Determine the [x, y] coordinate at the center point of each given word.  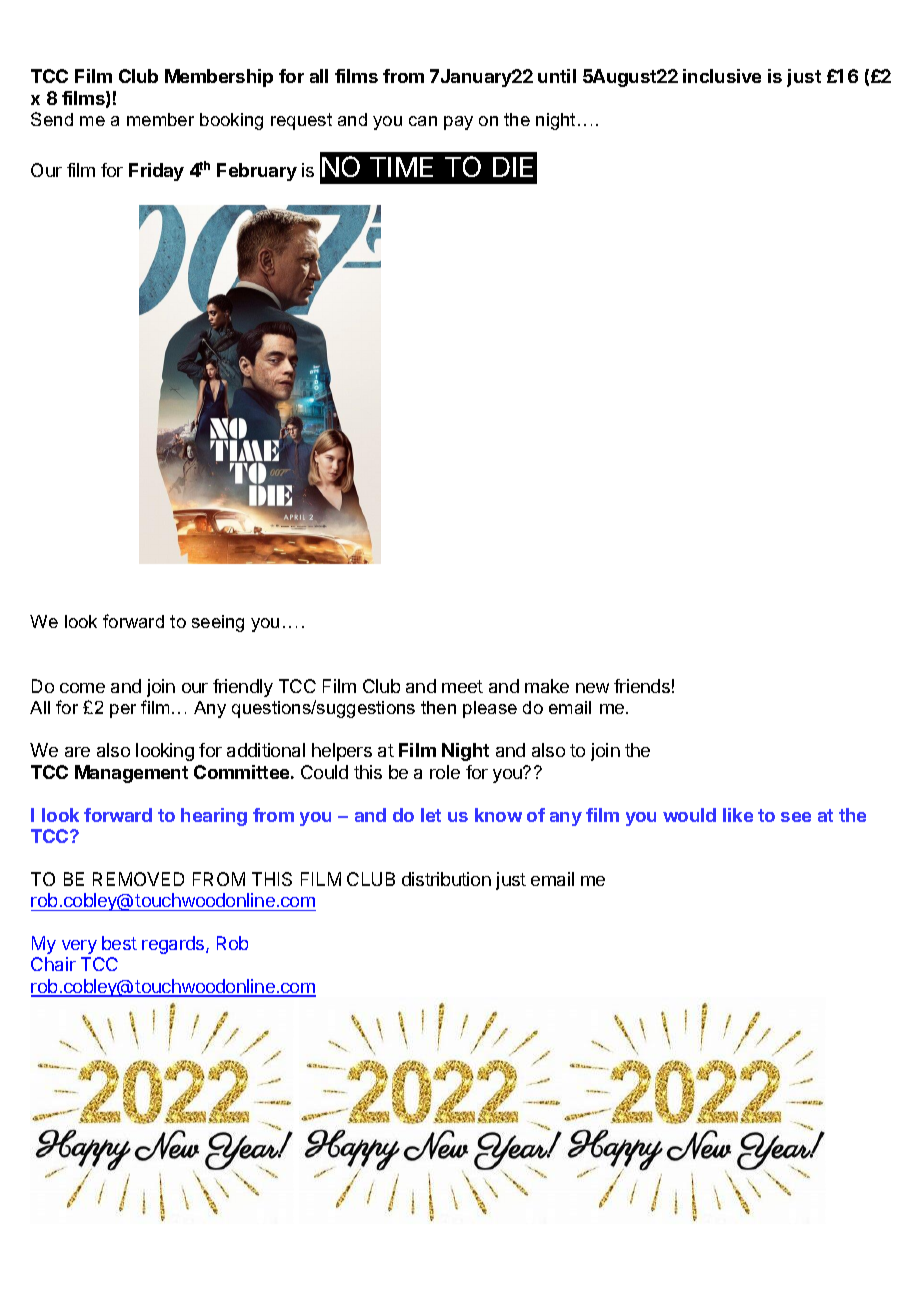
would [689, 815]
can [423, 121]
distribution [446, 879]
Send [52, 119]
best [119, 943]
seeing [218, 623]
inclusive [722, 76]
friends [642, 686]
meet [462, 686]
